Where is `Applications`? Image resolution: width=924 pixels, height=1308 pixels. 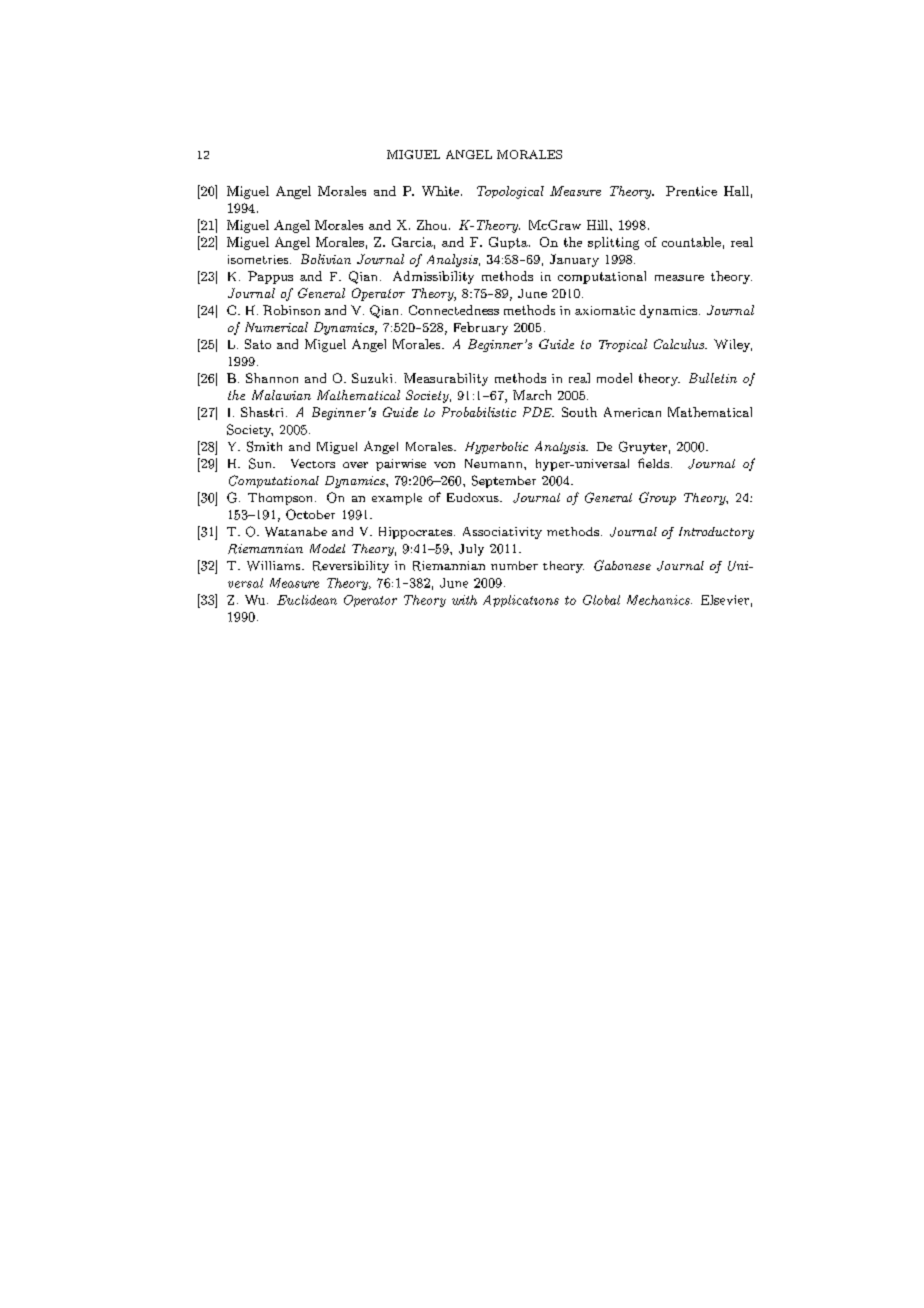
Applications is located at coordinates (521, 601).
